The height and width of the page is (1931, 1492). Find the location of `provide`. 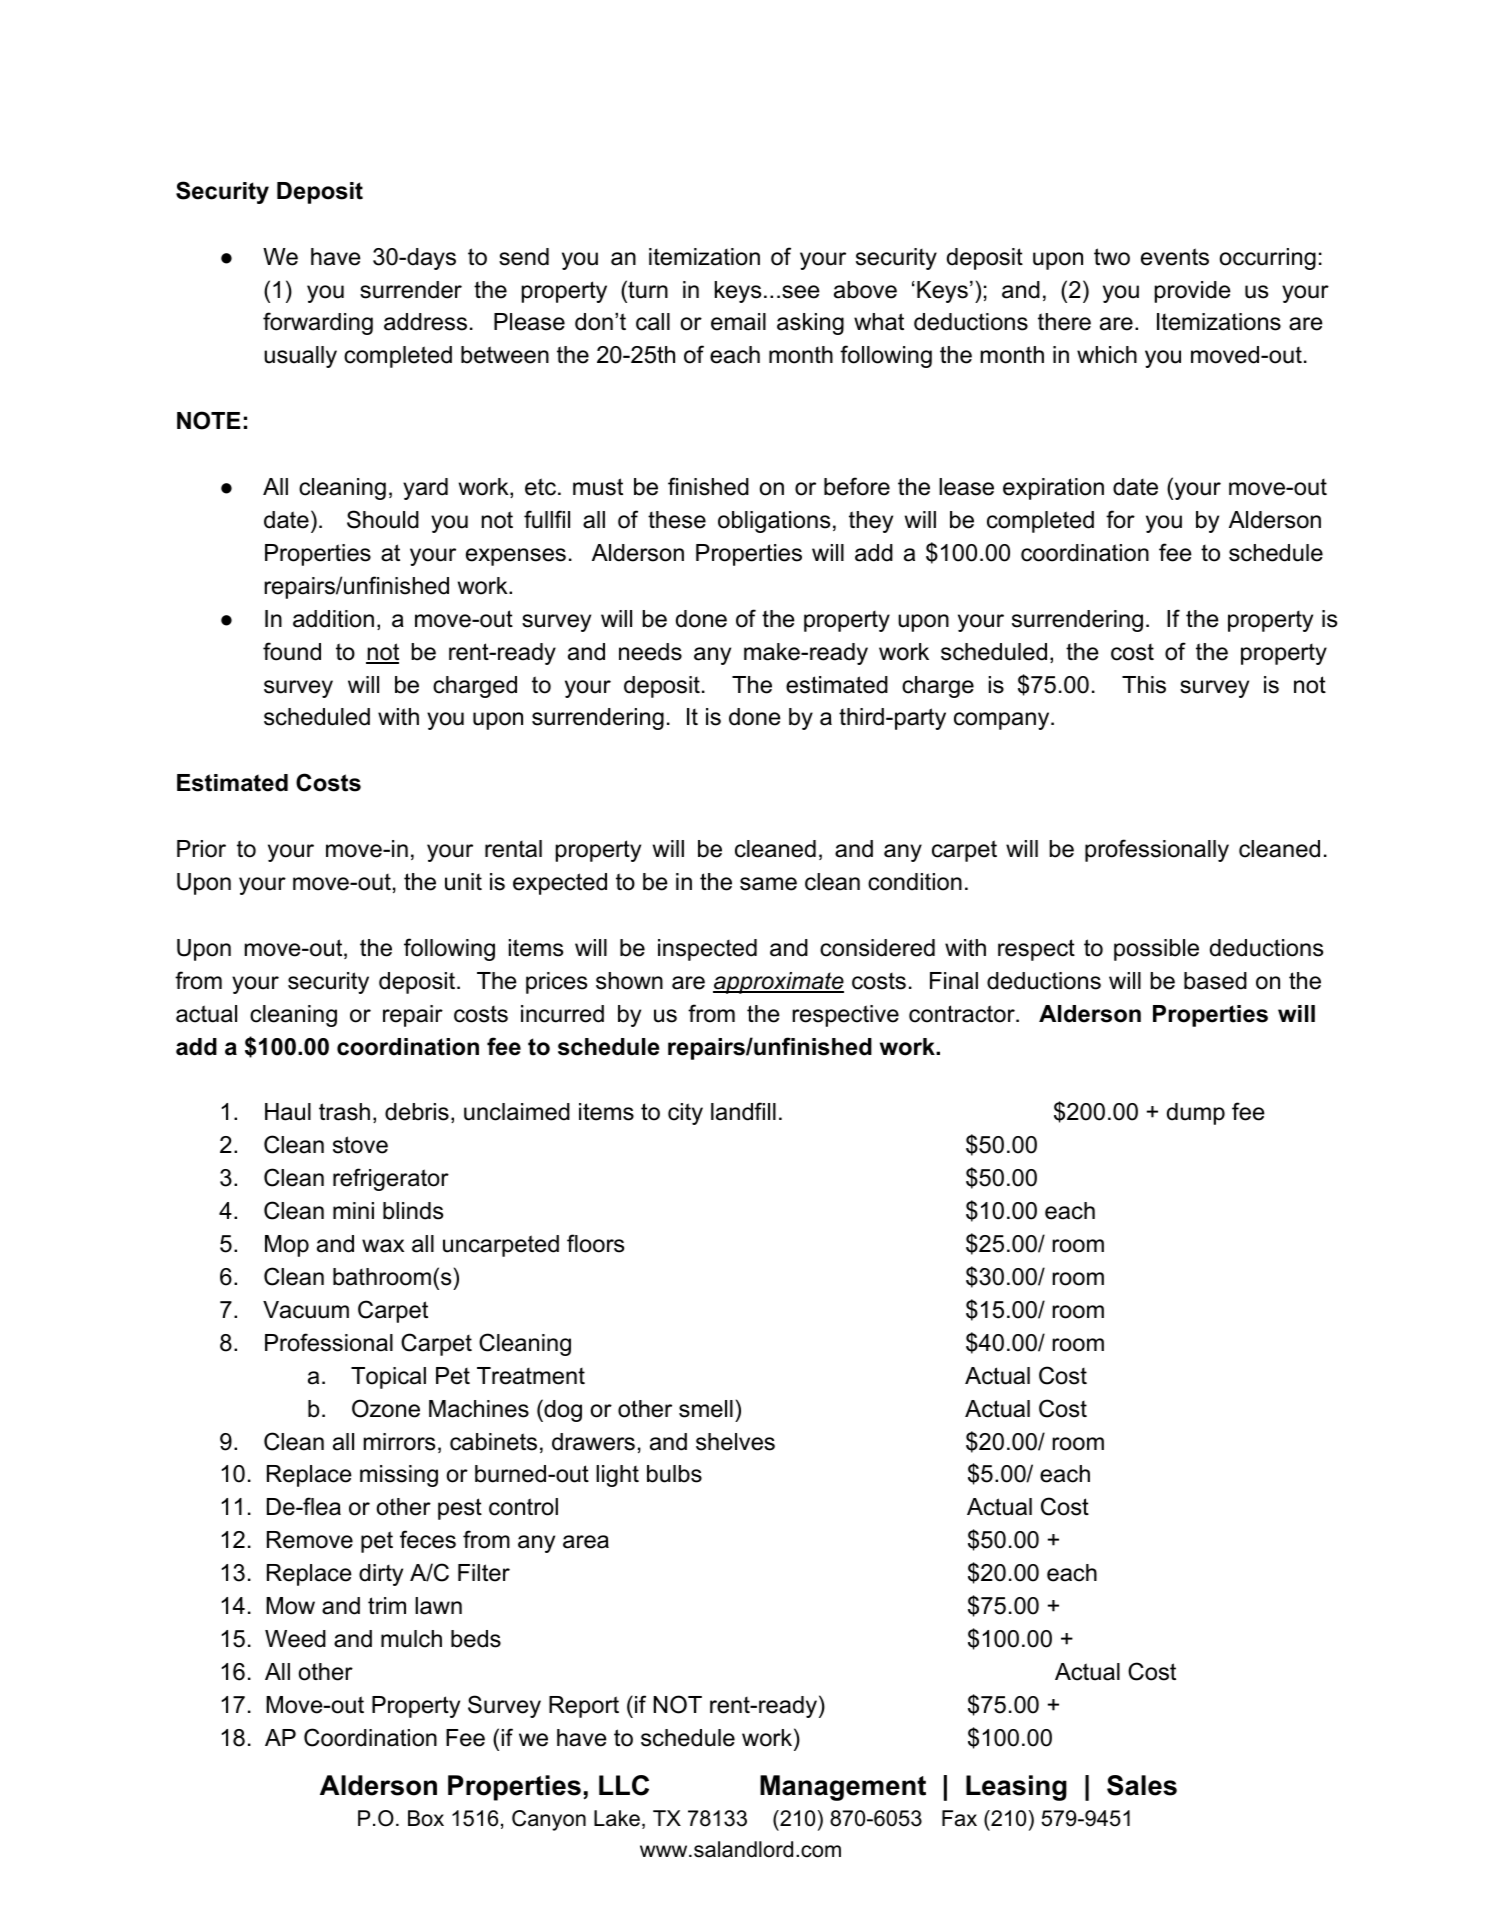

provide is located at coordinates (1193, 292).
